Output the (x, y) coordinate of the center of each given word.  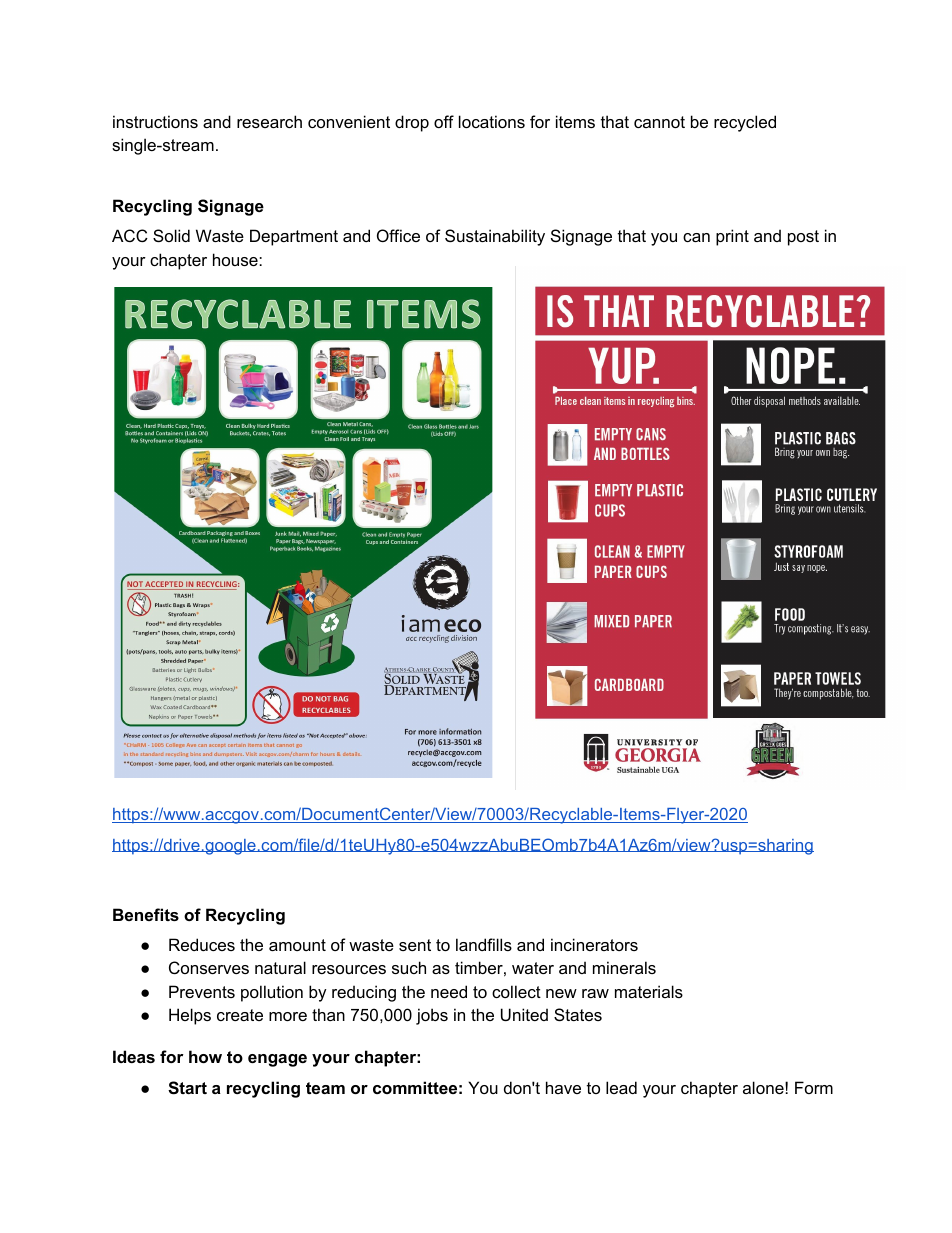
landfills (484, 944)
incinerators (594, 944)
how (205, 1056)
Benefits (146, 914)
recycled (745, 123)
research (269, 121)
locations (492, 121)
